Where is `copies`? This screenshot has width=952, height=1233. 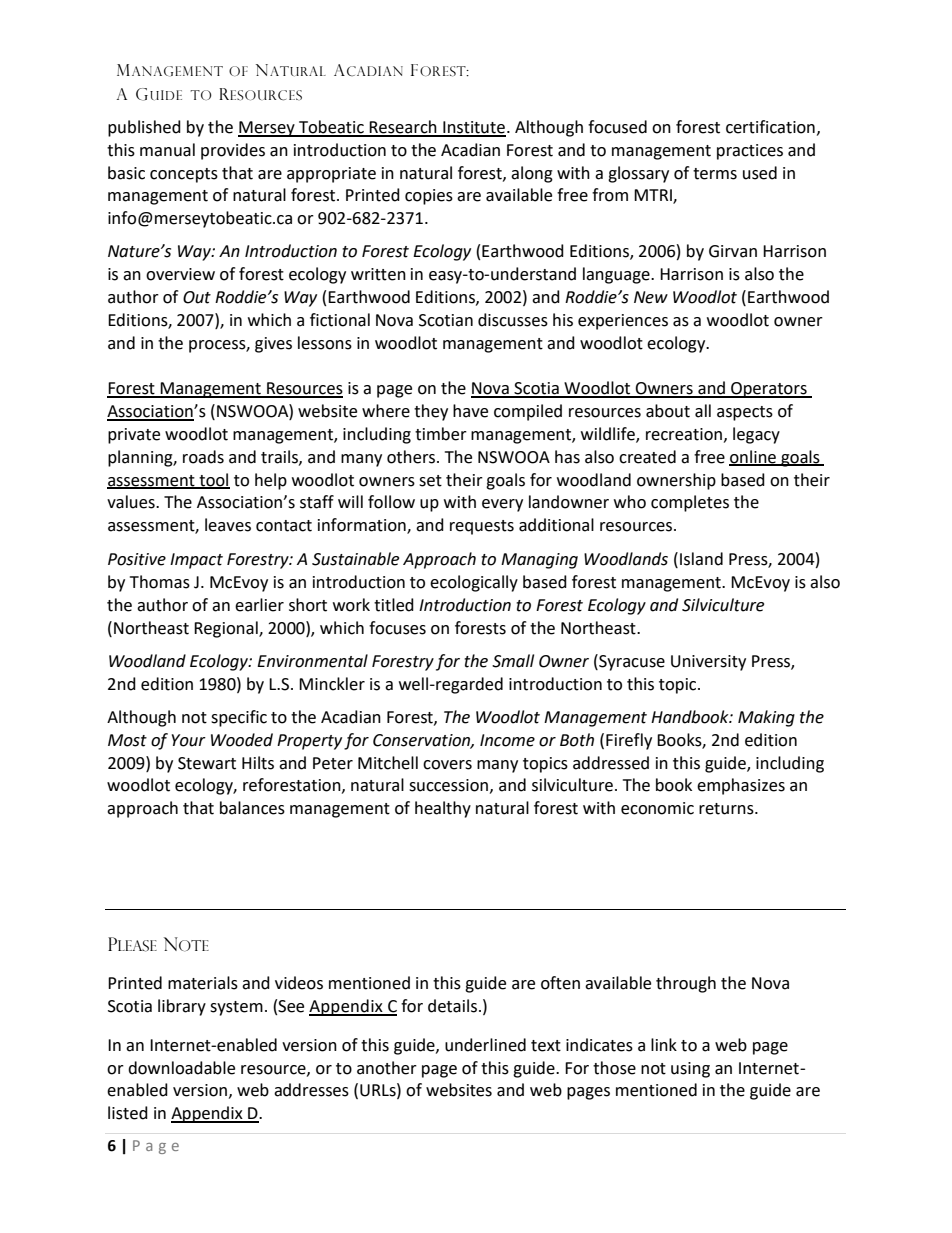
copies is located at coordinates (429, 197).
